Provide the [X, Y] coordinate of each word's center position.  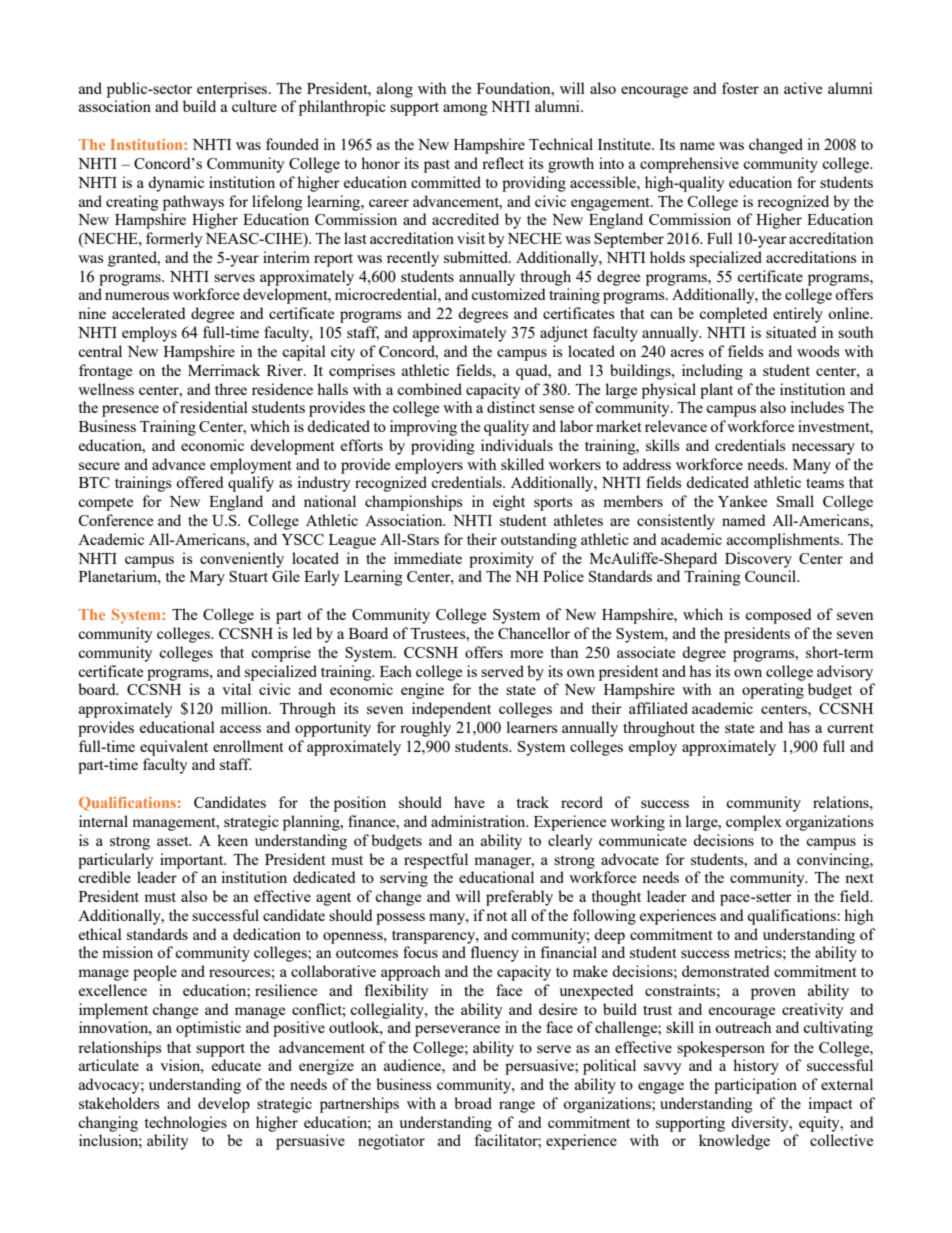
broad [473, 1103]
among [465, 110]
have [469, 802]
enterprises [233, 90]
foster [740, 88]
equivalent [174, 748]
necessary [823, 449]
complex [754, 823]
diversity [761, 1124]
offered [199, 482]
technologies [185, 1124]
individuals [517, 445]
